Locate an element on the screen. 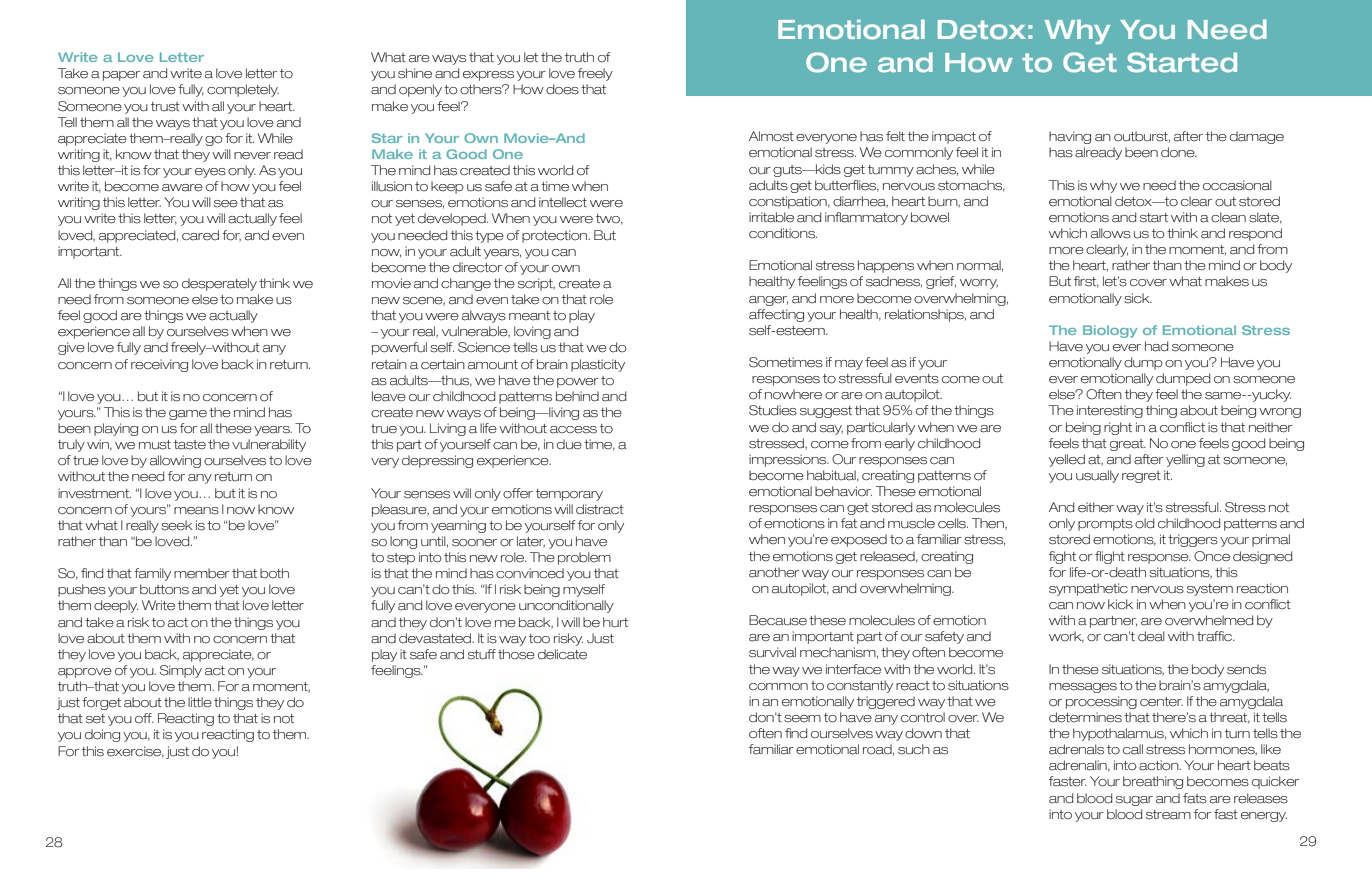 This screenshot has width=1372, height=887. exercise is located at coordinates (135, 752).
